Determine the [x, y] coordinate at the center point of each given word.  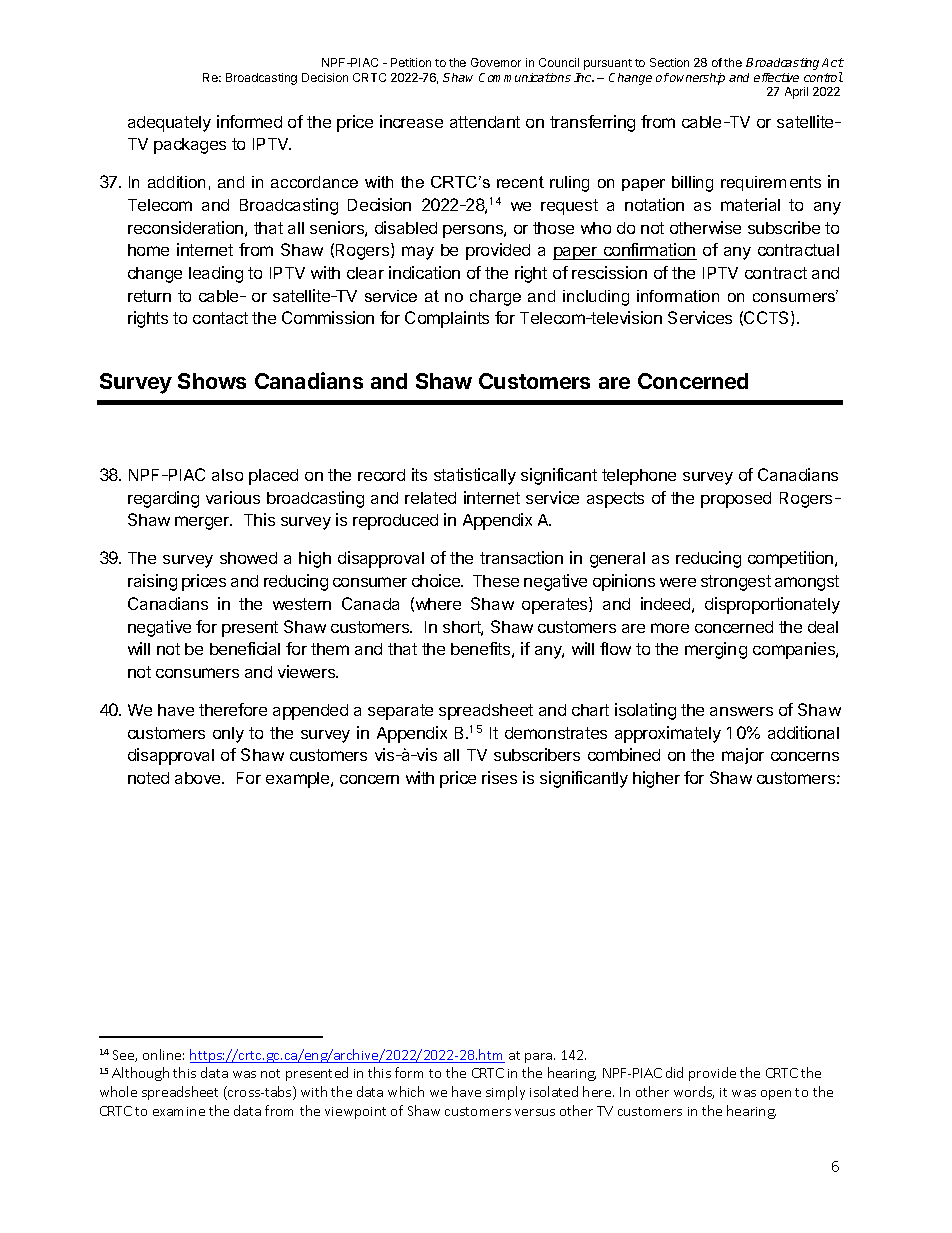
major [743, 756]
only [228, 735]
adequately [169, 124]
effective [776, 77]
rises [499, 777]
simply [505, 1093]
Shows [212, 381]
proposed [736, 500]
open [776, 1095]
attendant [485, 122]
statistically [475, 476]
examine [179, 1111]
